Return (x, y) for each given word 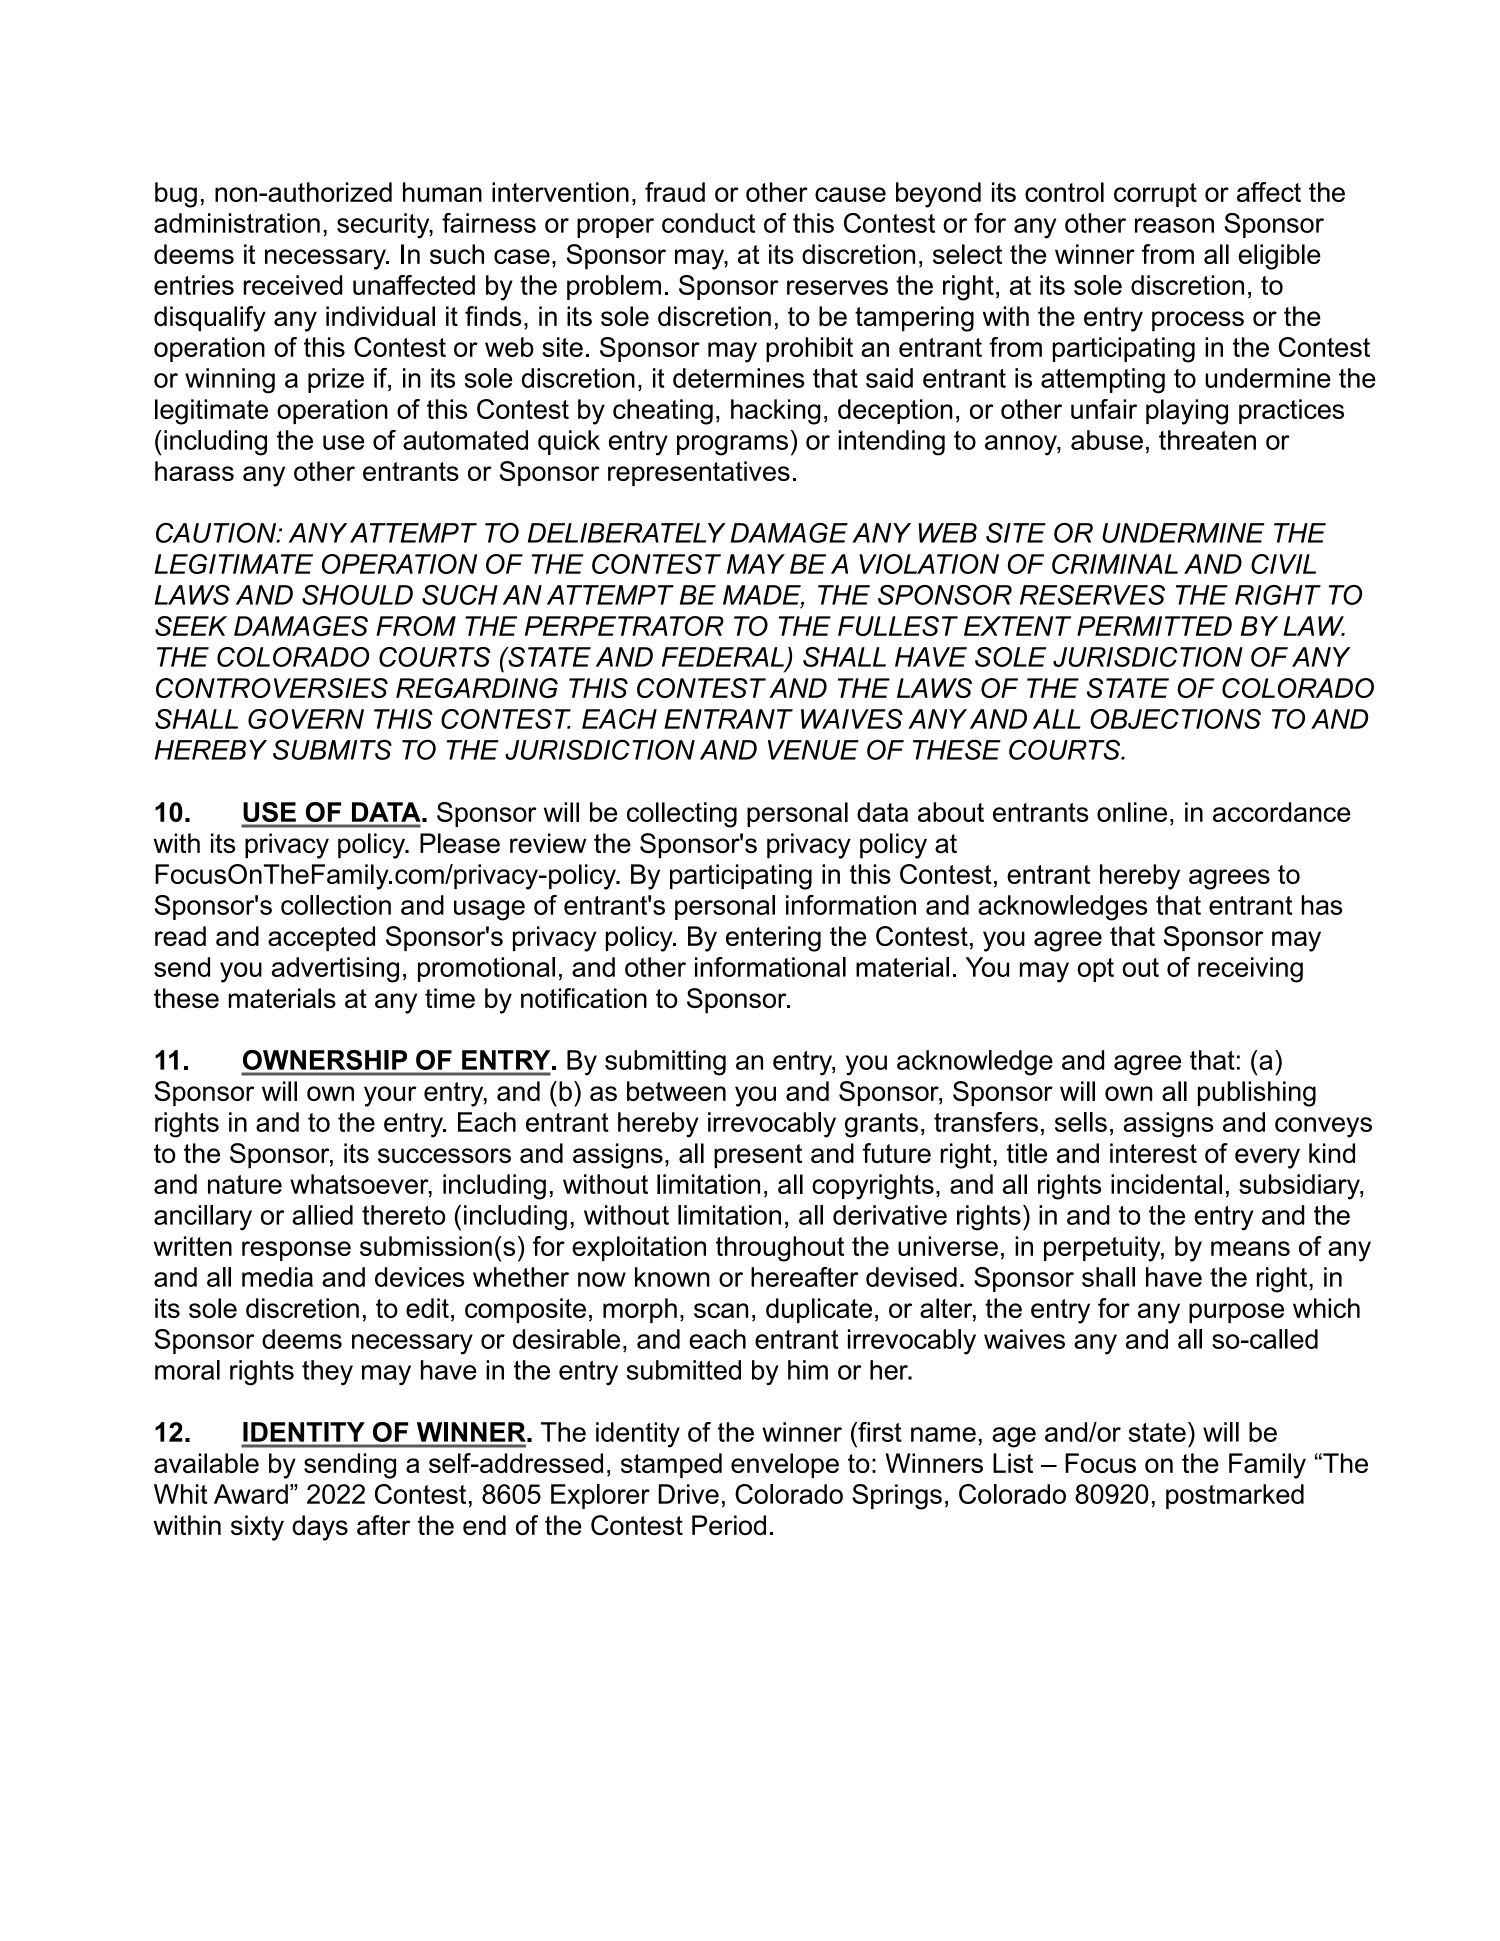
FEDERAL (723, 657)
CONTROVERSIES (272, 688)
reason (1174, 225)
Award (251, 1494)
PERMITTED (1154, 626)
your (390, 1096)
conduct (708, 223)
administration (237, 223)
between (676, 1091)
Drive (688, 1494)
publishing (1257, 1094)
